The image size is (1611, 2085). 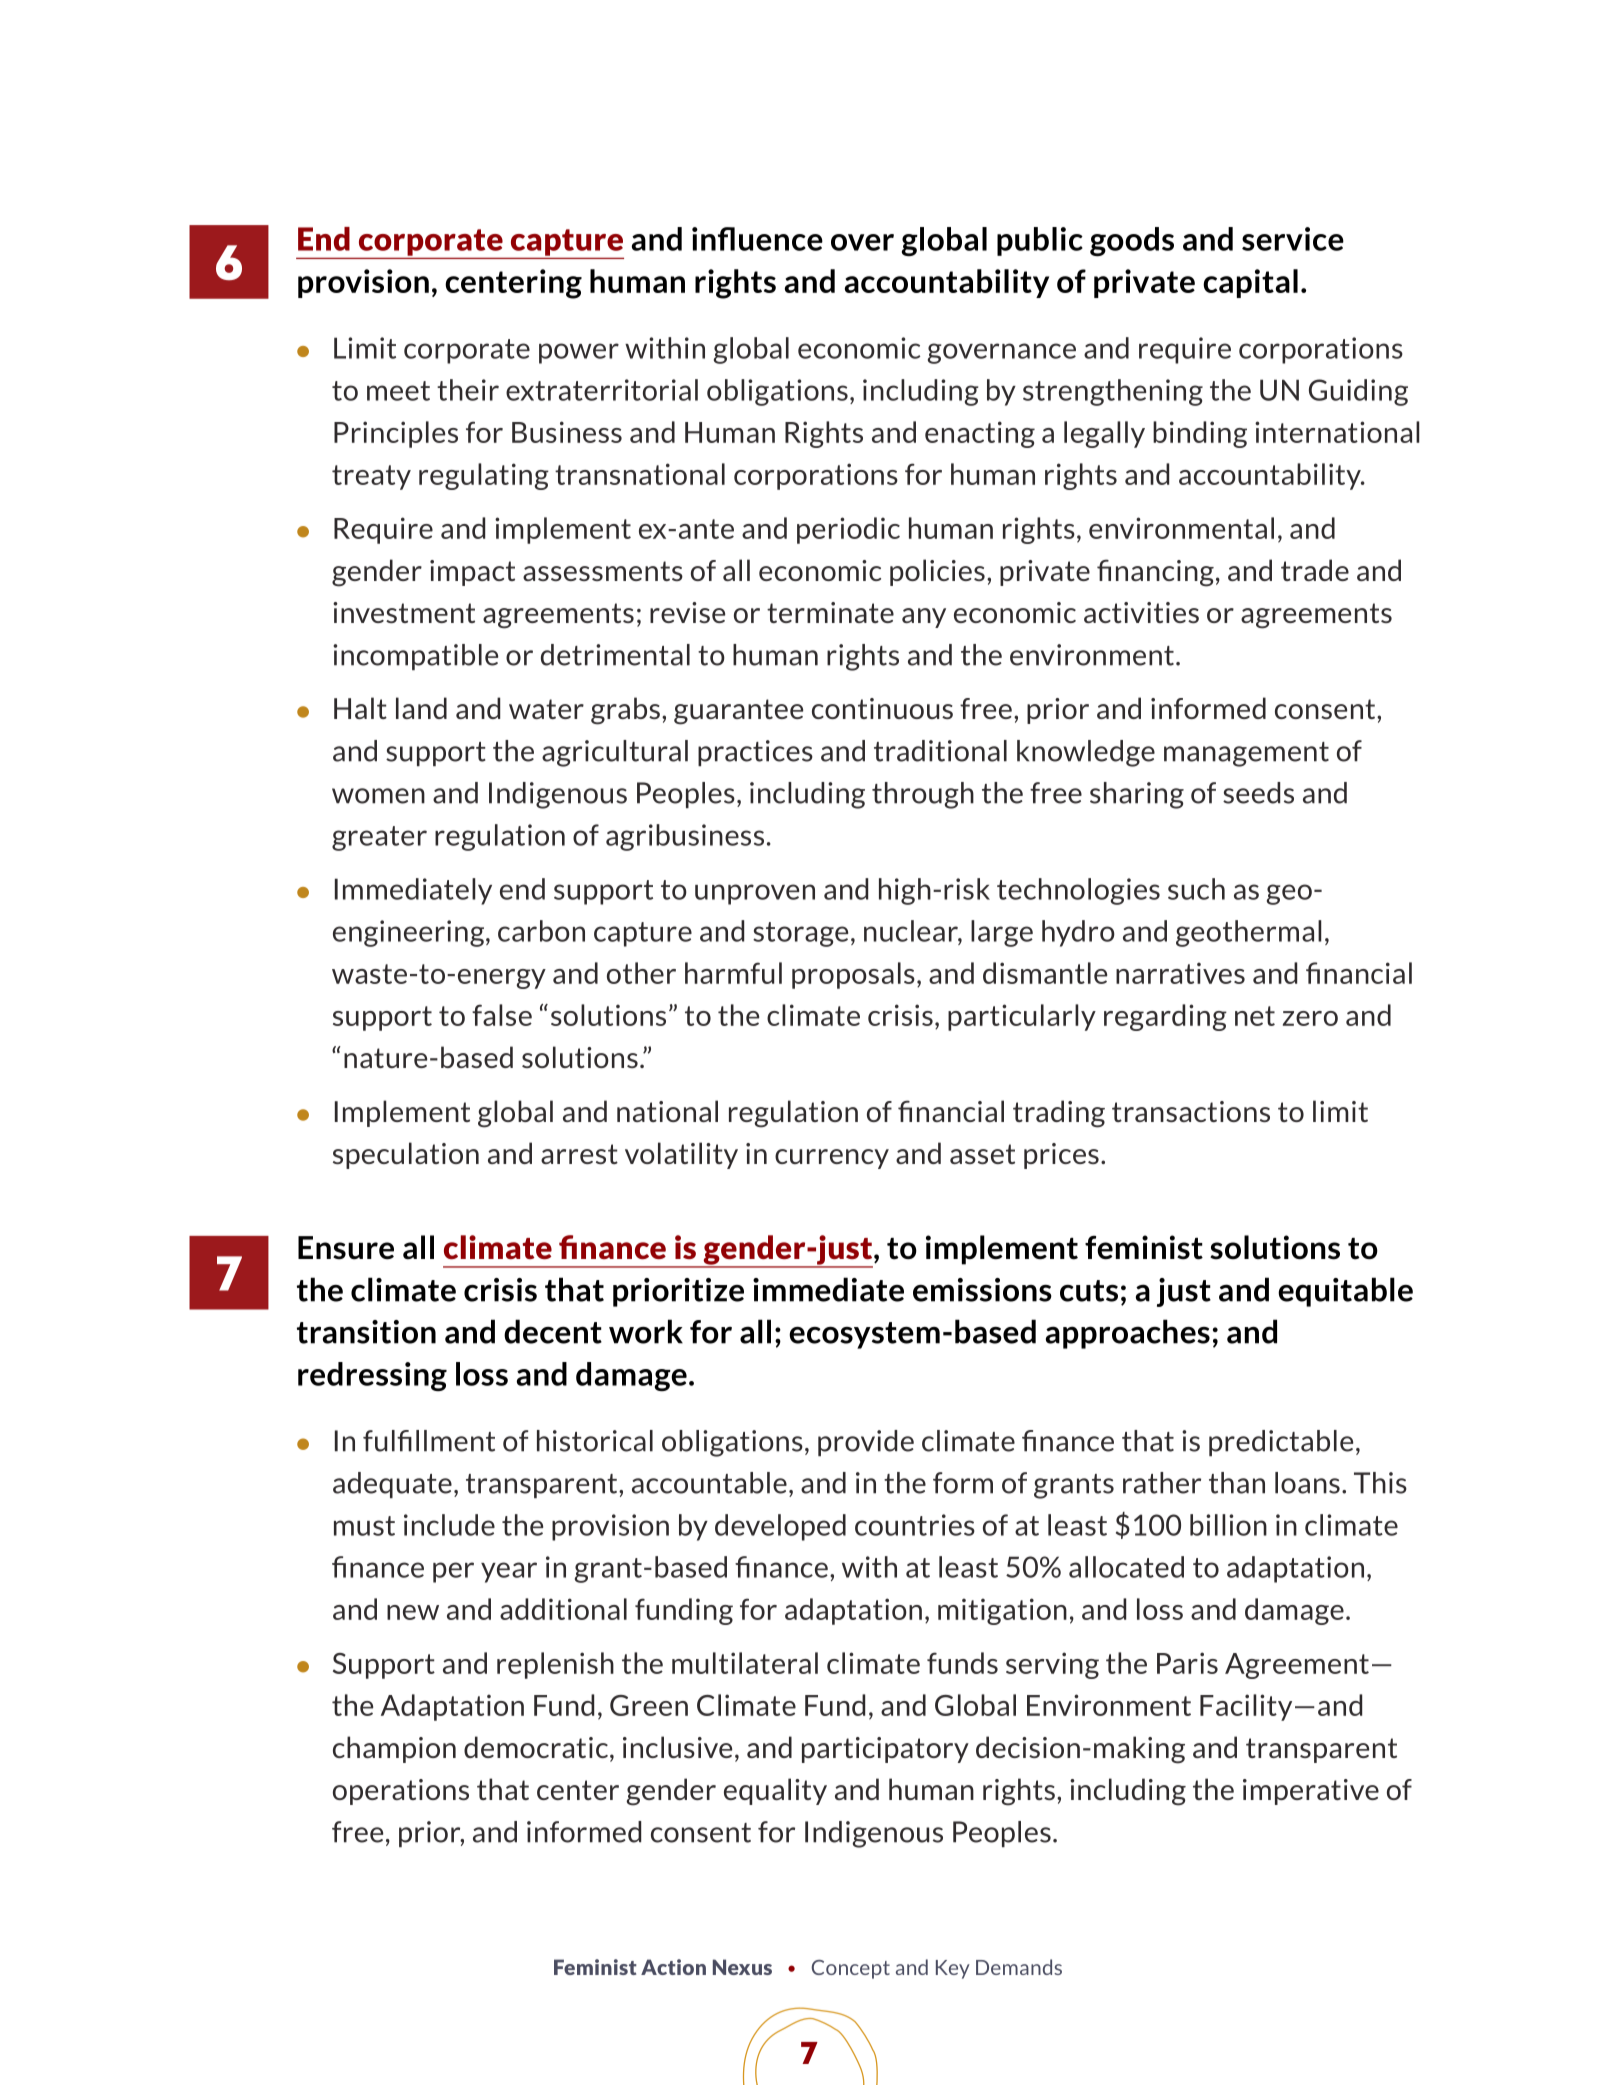 What do you see at coordinates (401, 1792) in the image?
I see `operations` at bounding box center [401, 1792].
